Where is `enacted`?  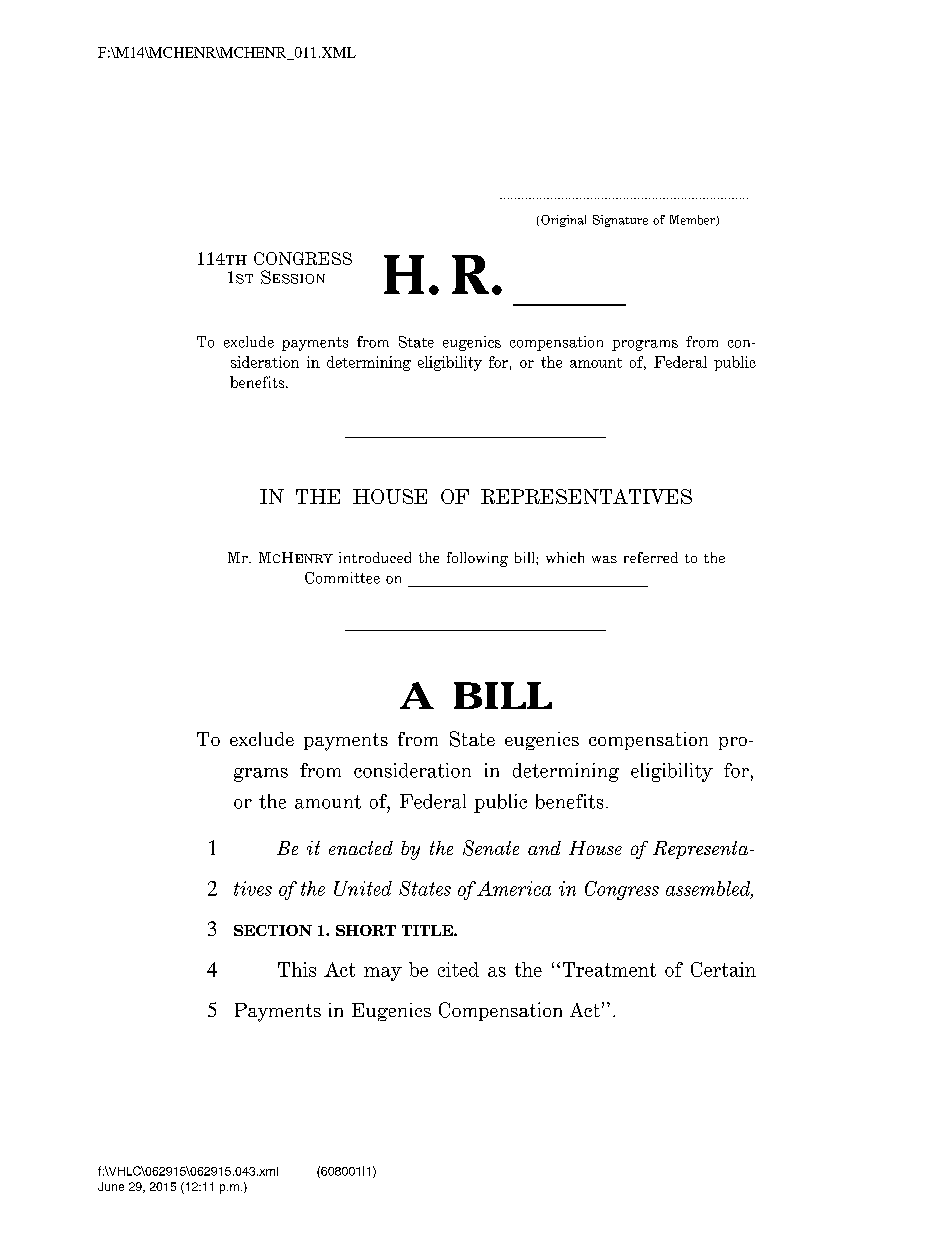
enacted is located at coordinates (361, 848).
